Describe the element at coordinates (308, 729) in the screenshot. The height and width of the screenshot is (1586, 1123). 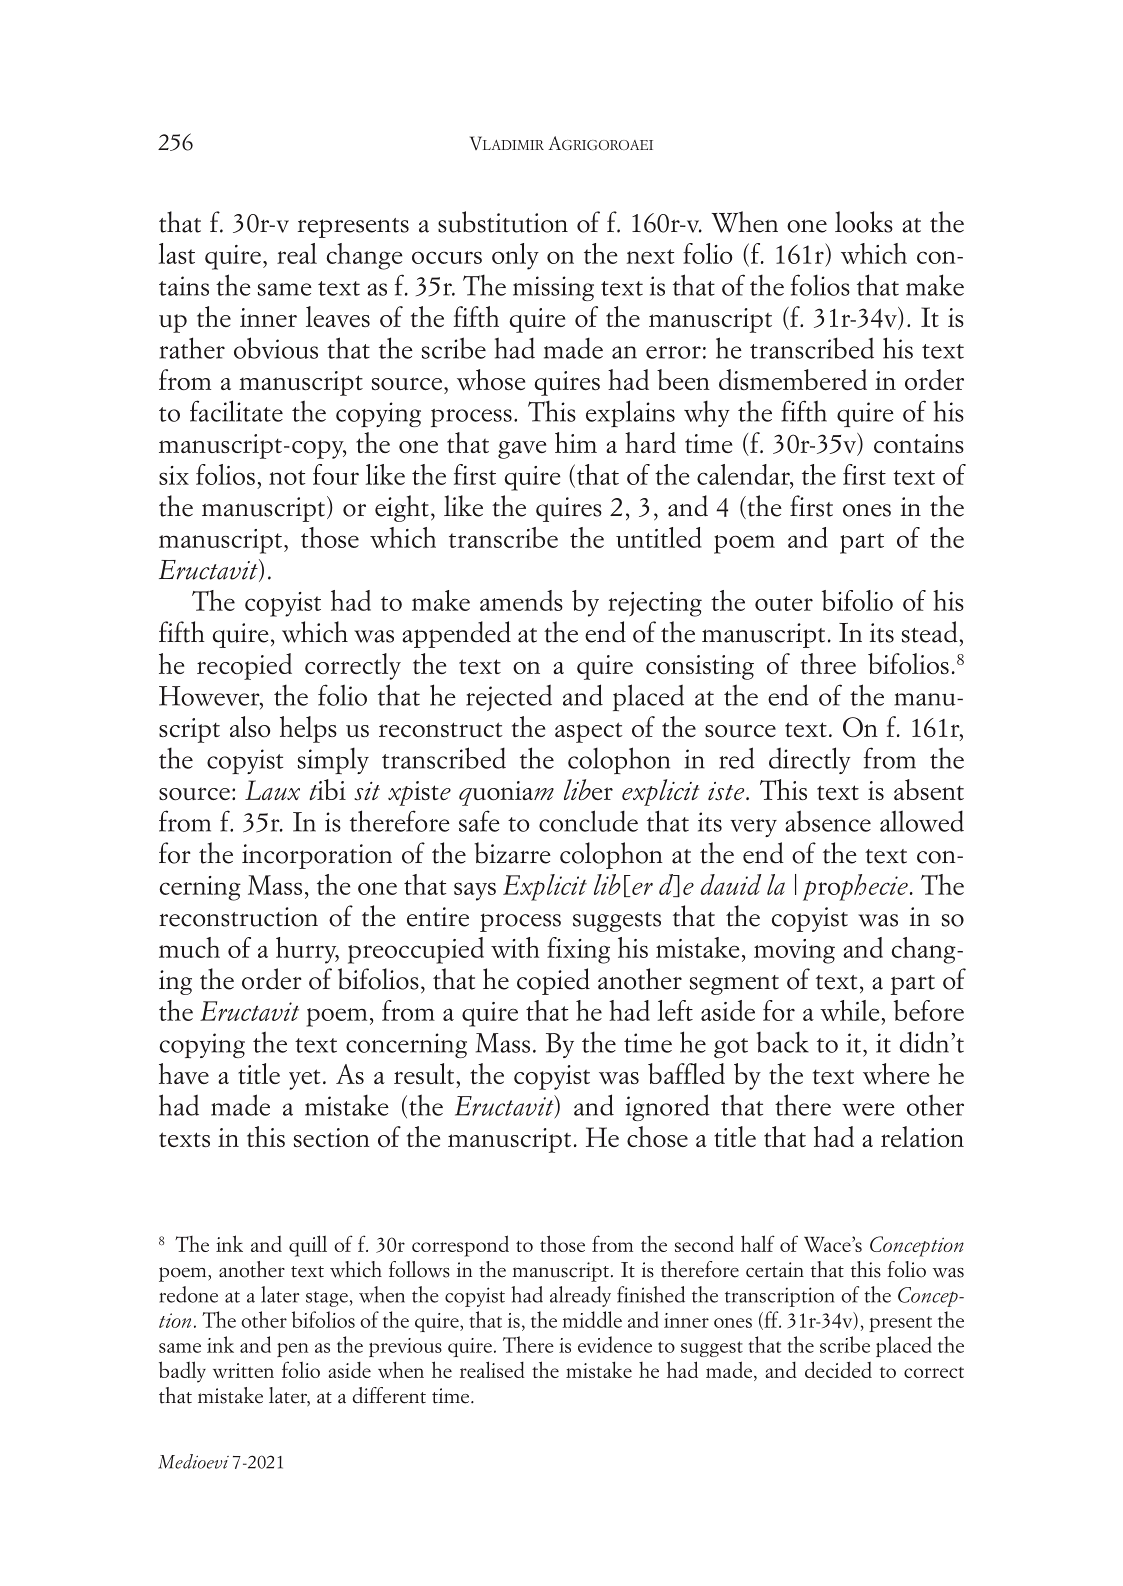
I see `helps` at that location.
